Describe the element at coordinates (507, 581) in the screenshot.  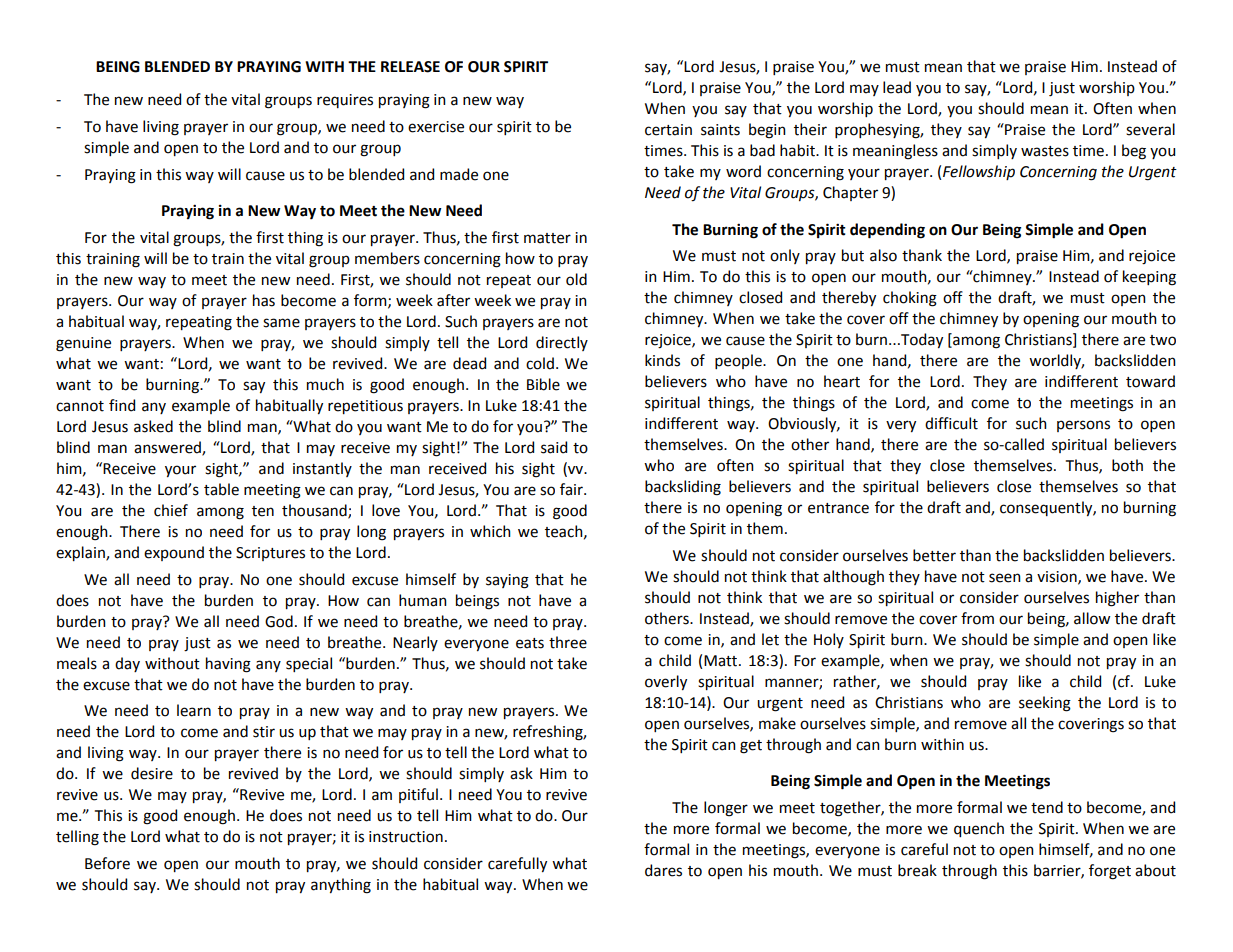
I see `saying` at that location.
